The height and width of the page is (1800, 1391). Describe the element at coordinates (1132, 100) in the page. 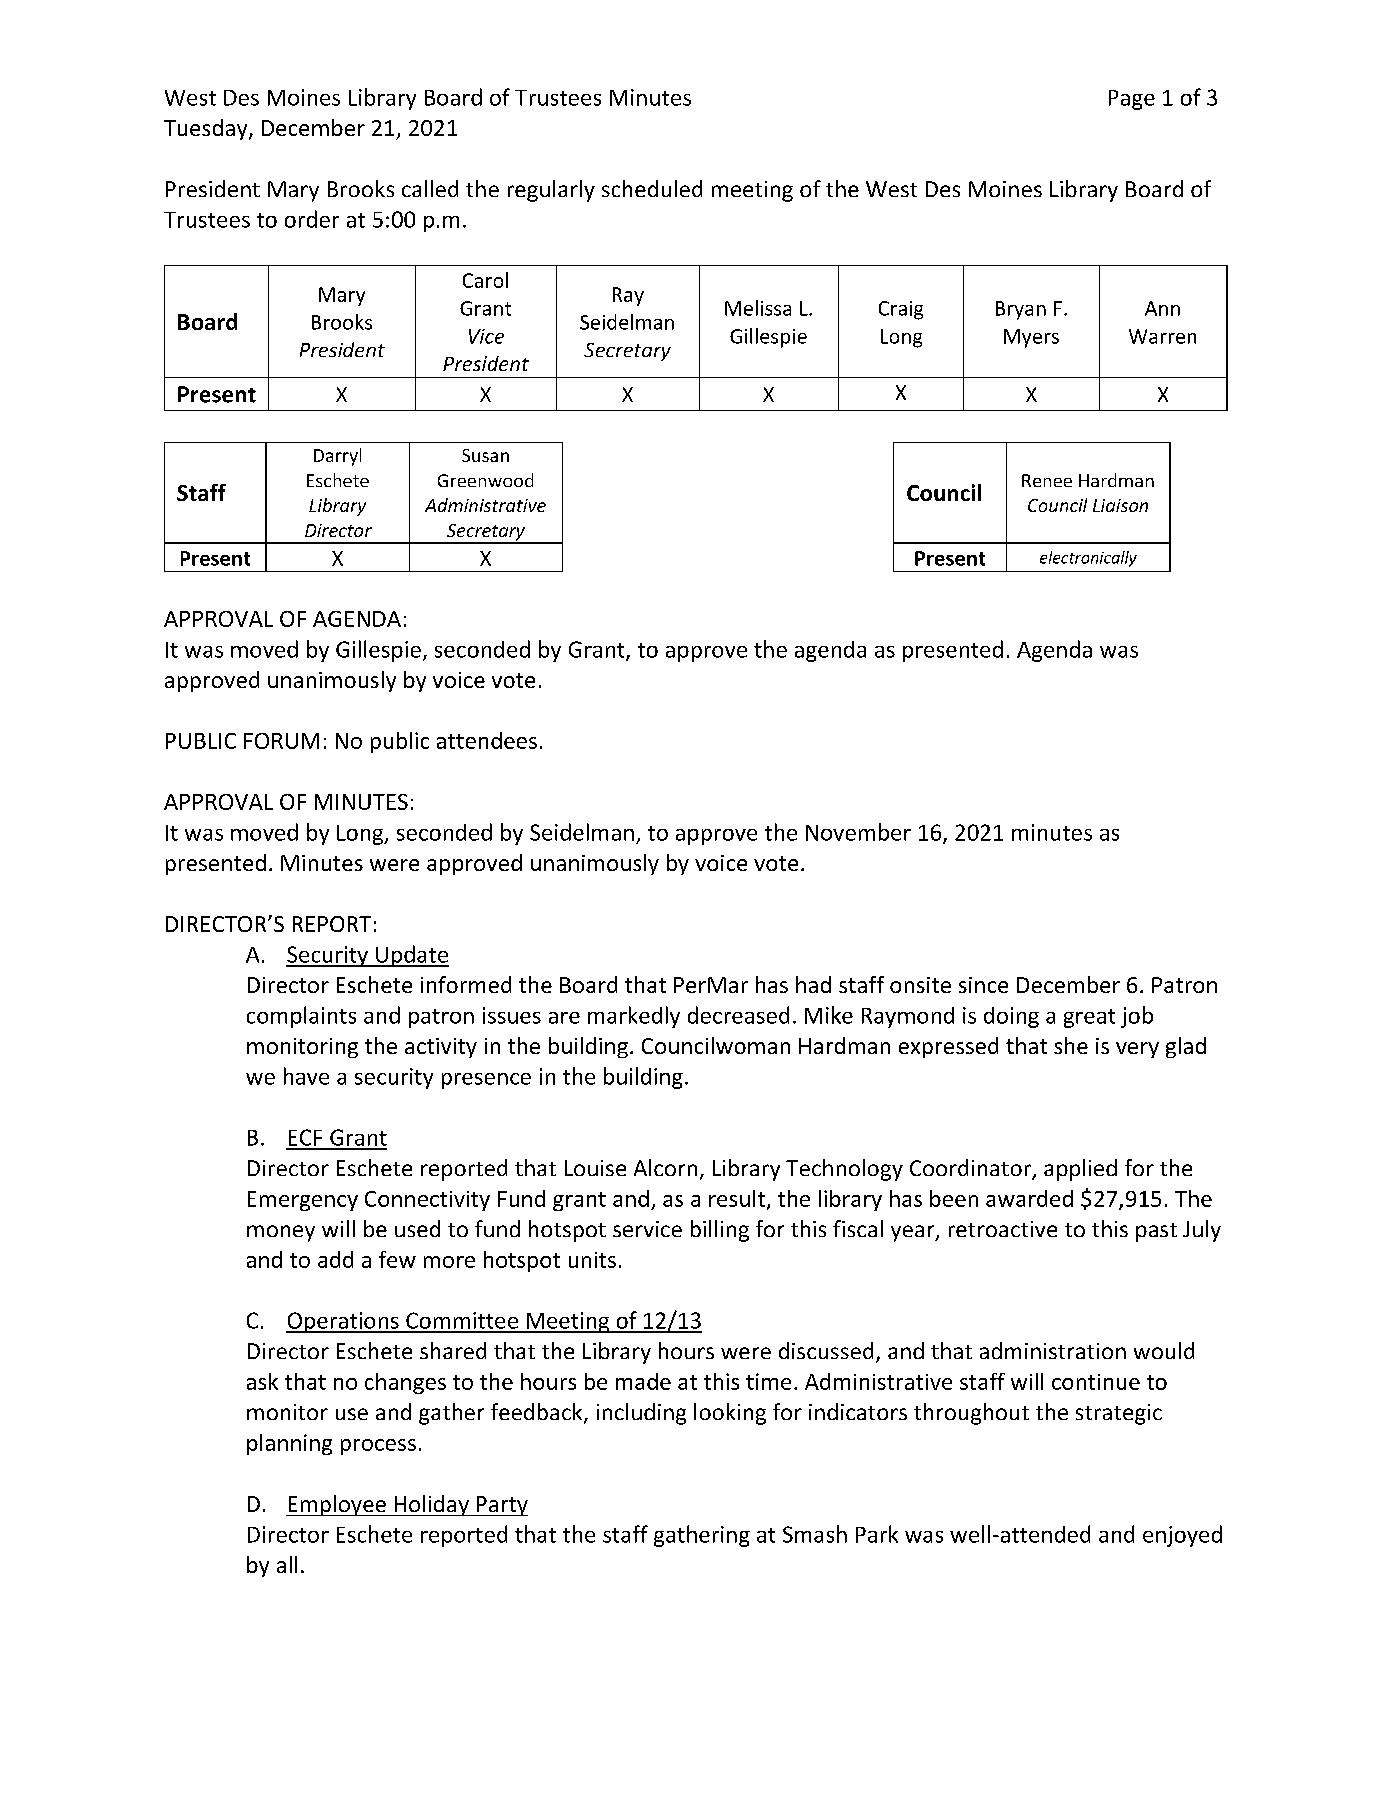

I see `Page` at that location.
